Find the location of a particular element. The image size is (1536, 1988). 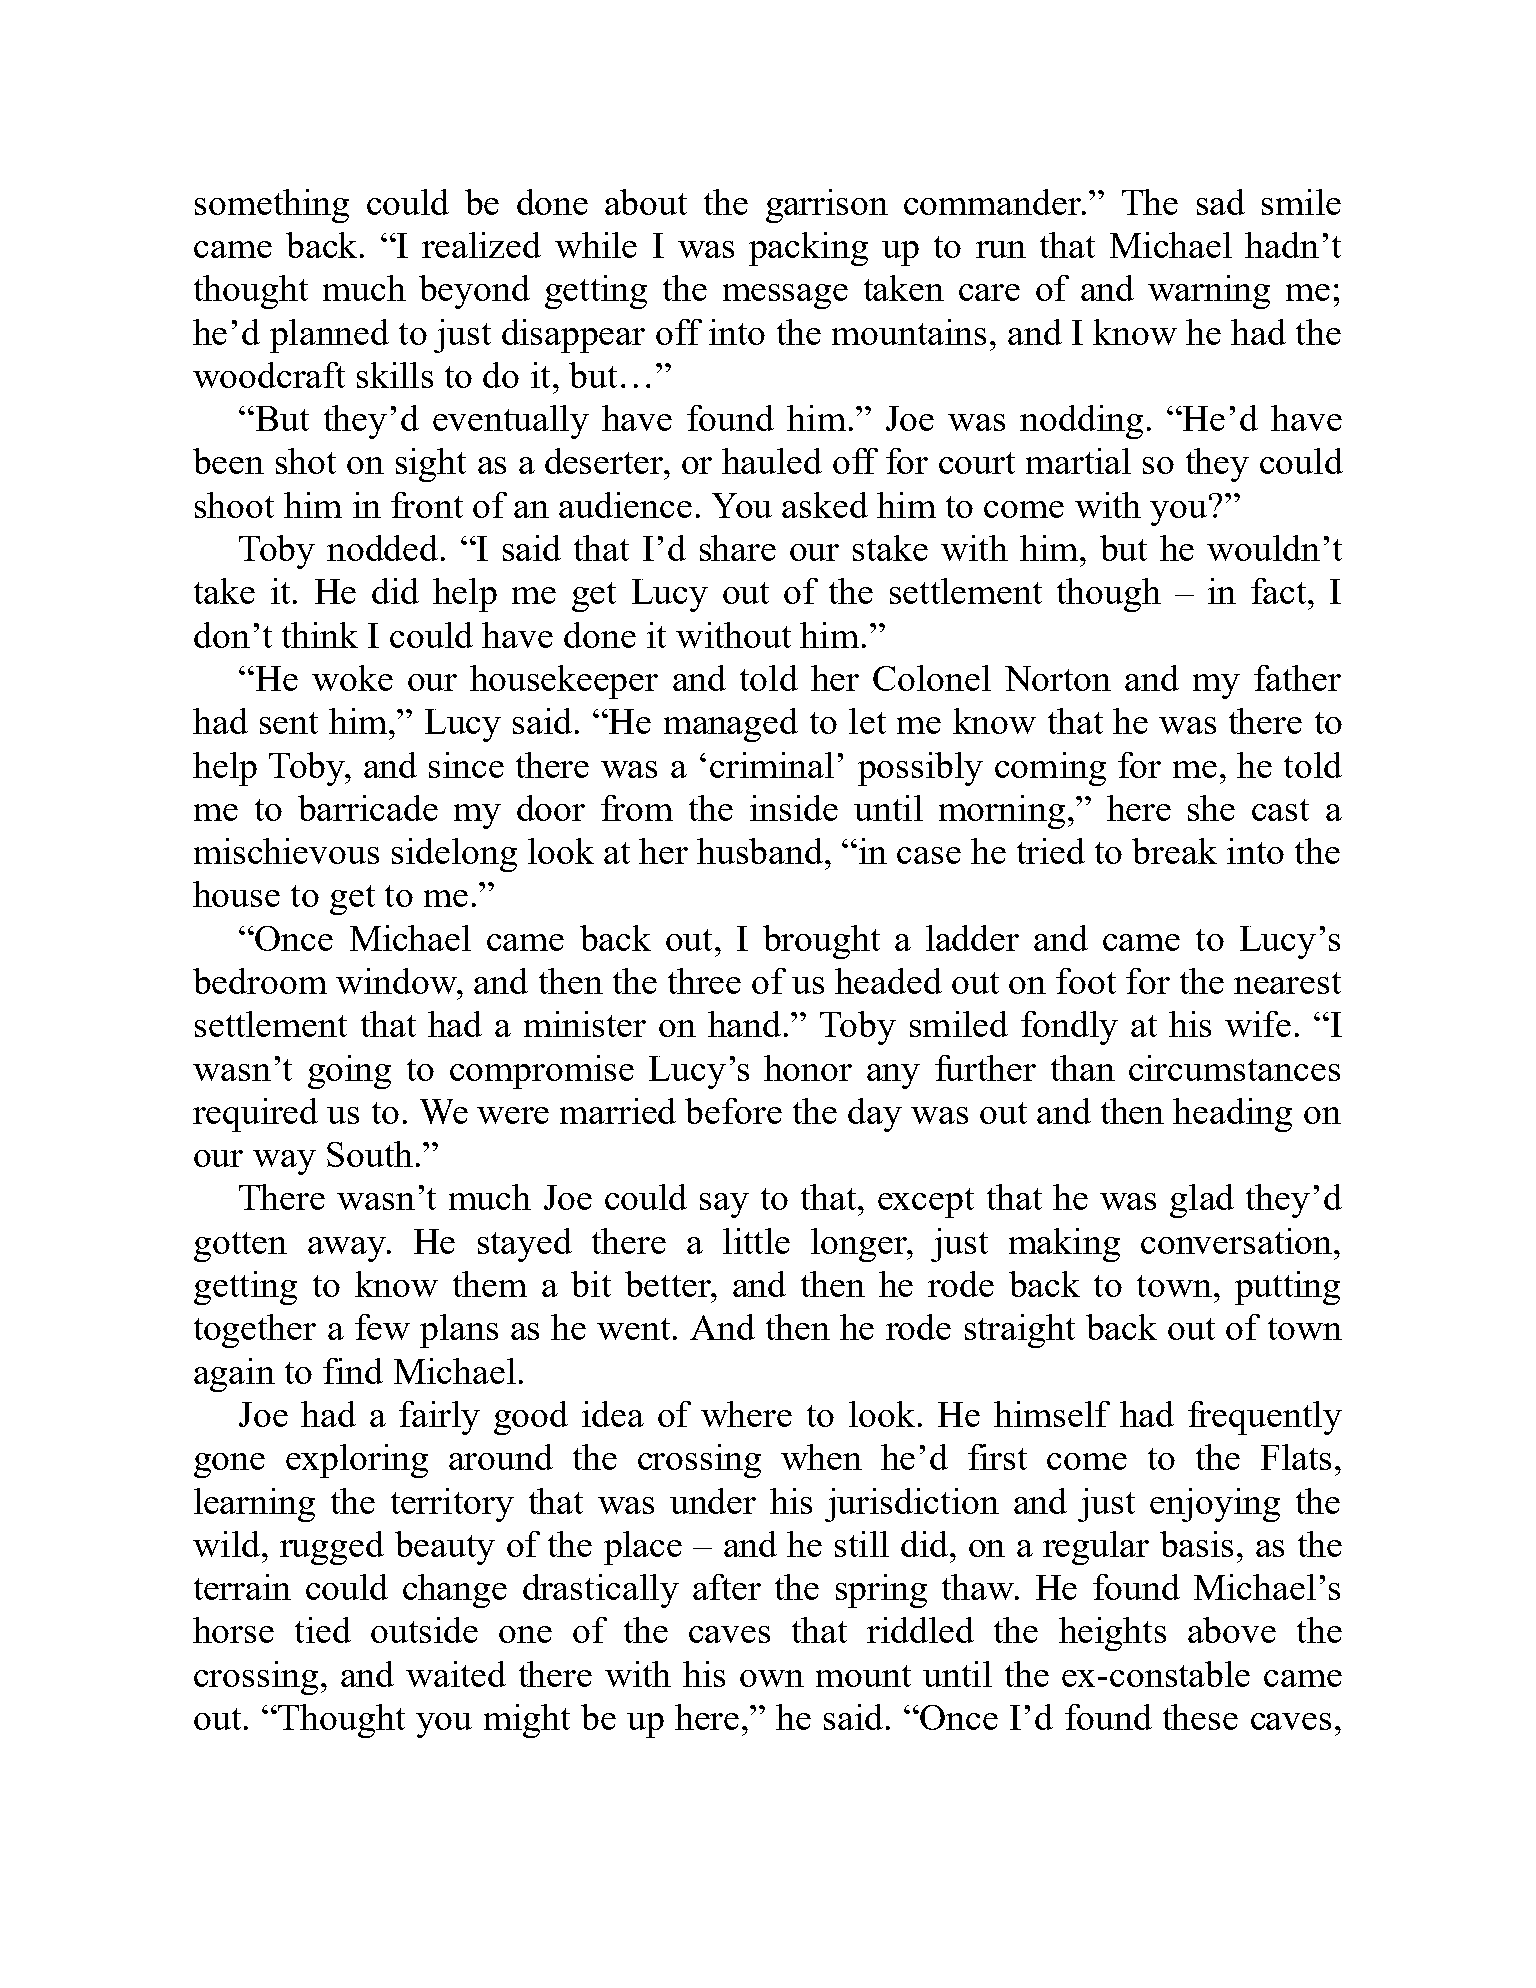

warning is located at coordinates (1209, 292).
